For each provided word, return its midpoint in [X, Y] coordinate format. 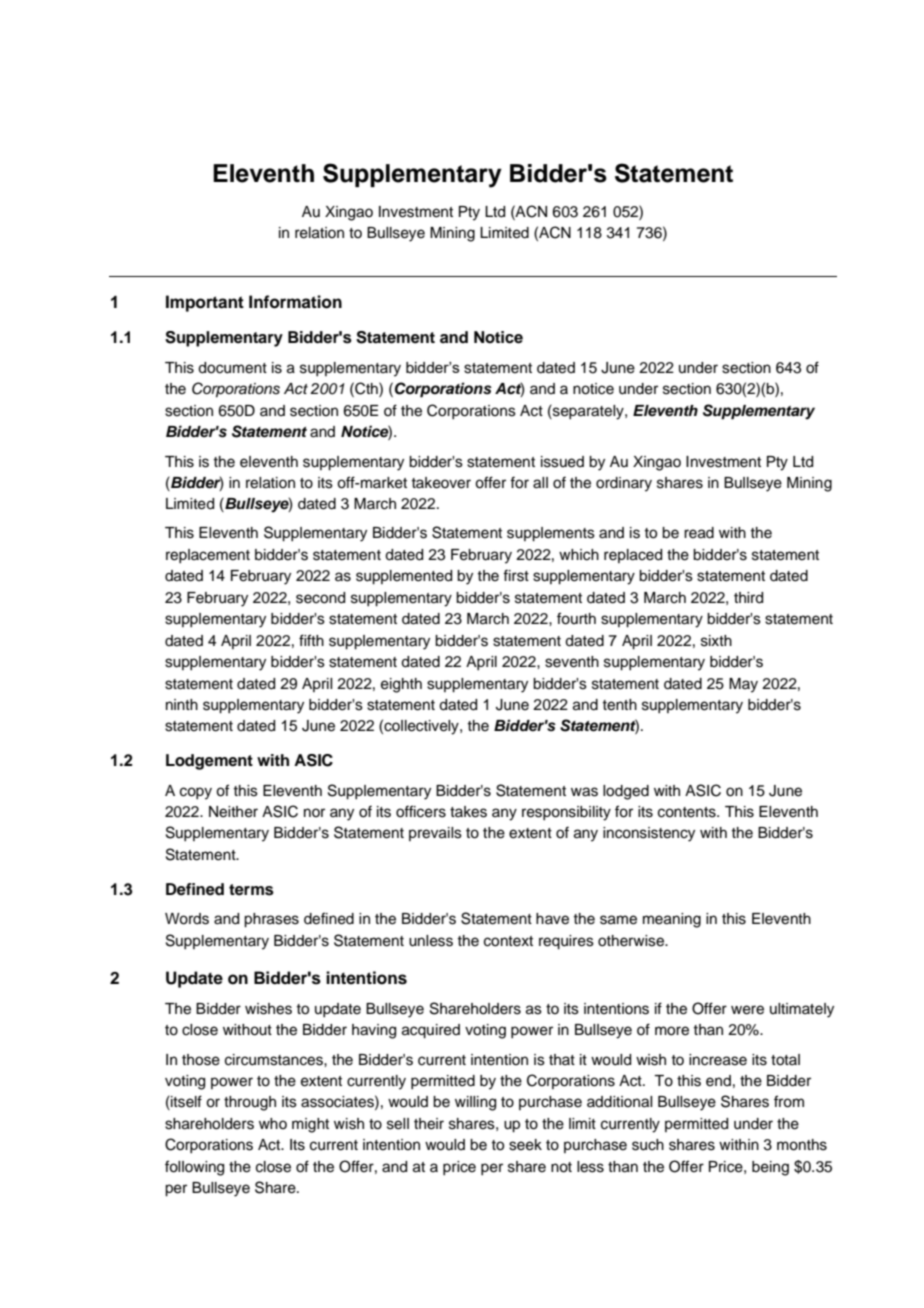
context [508, 941]
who [273, 1123]
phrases [271, 920]
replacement [208, 556]
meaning [672, 920]
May [743, 685]
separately [588, 412]
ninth [182, 704]
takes [468, 812]
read [699, 533]
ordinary [624, 484]
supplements [551, 534]
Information [295, 302]
